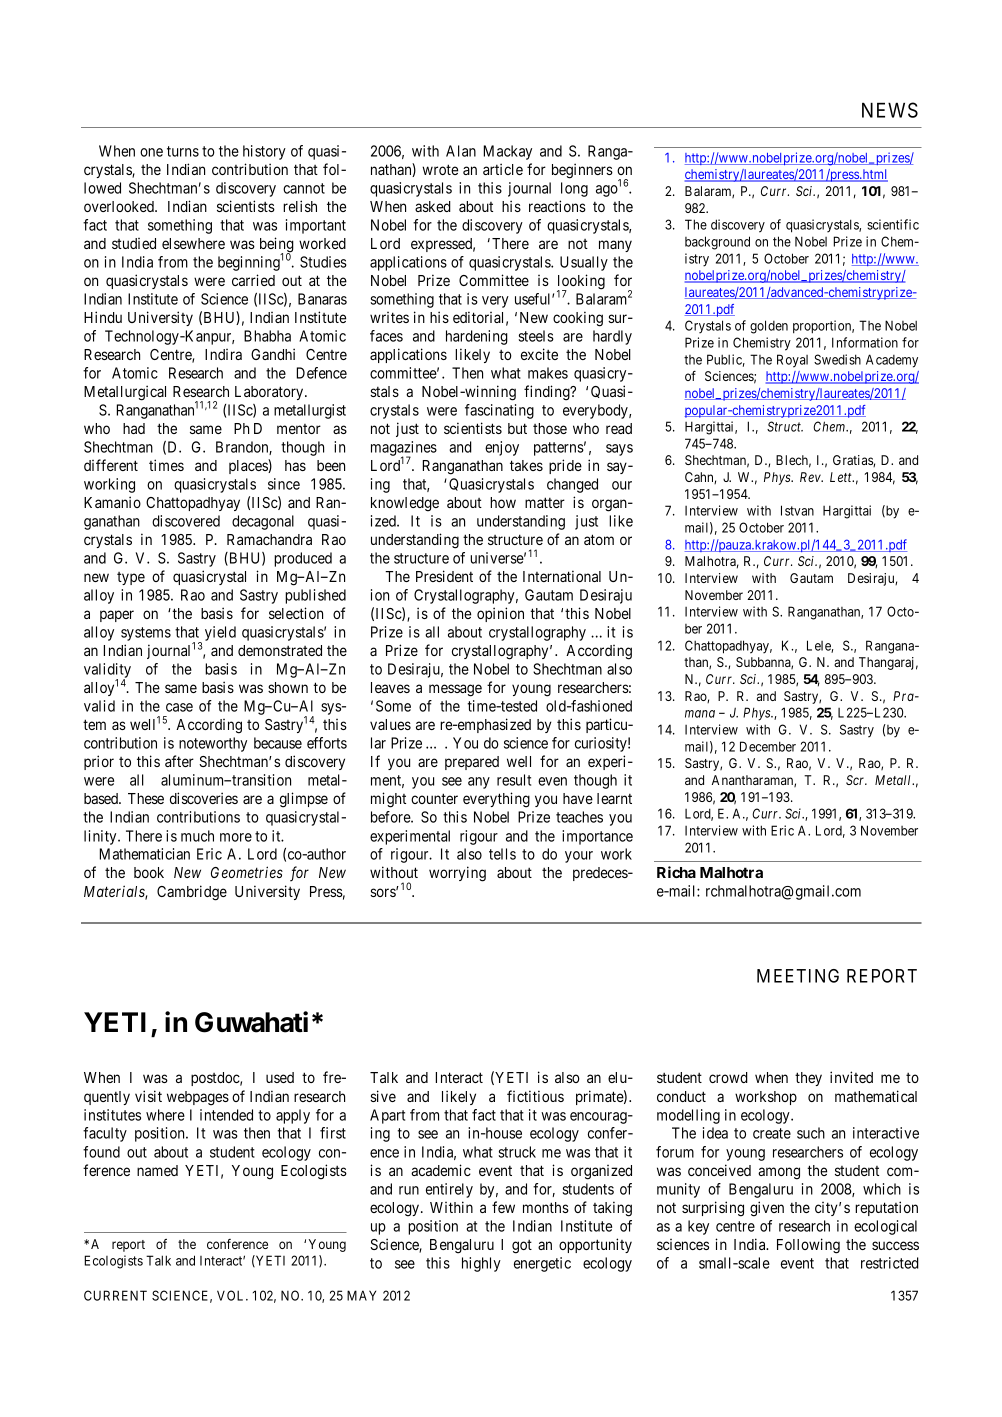 The height and width of the screenshot is (1417, 1002). I want to click on turns, so click(183, 151).
